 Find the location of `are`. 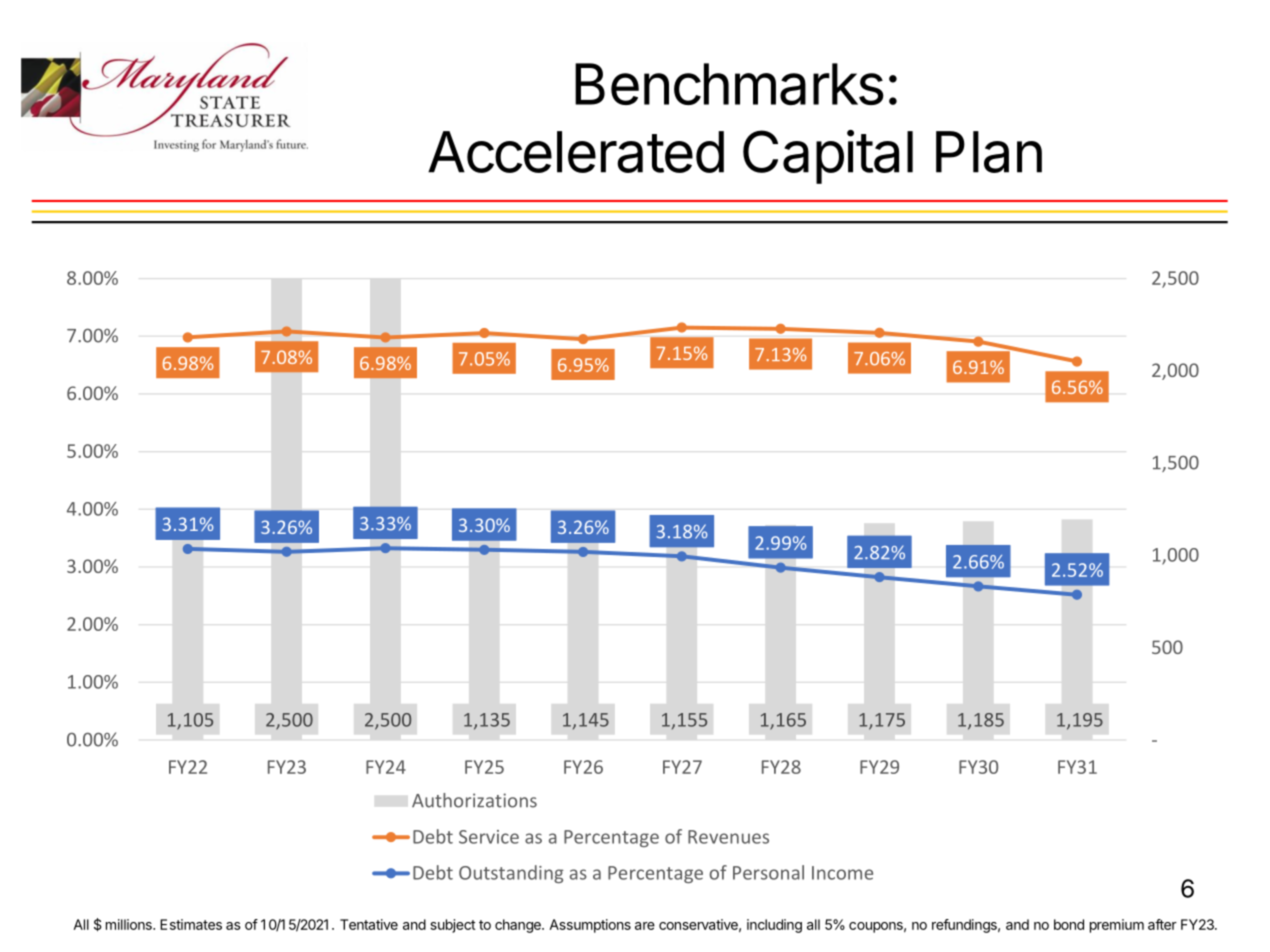

are is located at coordinates (645, 926).
